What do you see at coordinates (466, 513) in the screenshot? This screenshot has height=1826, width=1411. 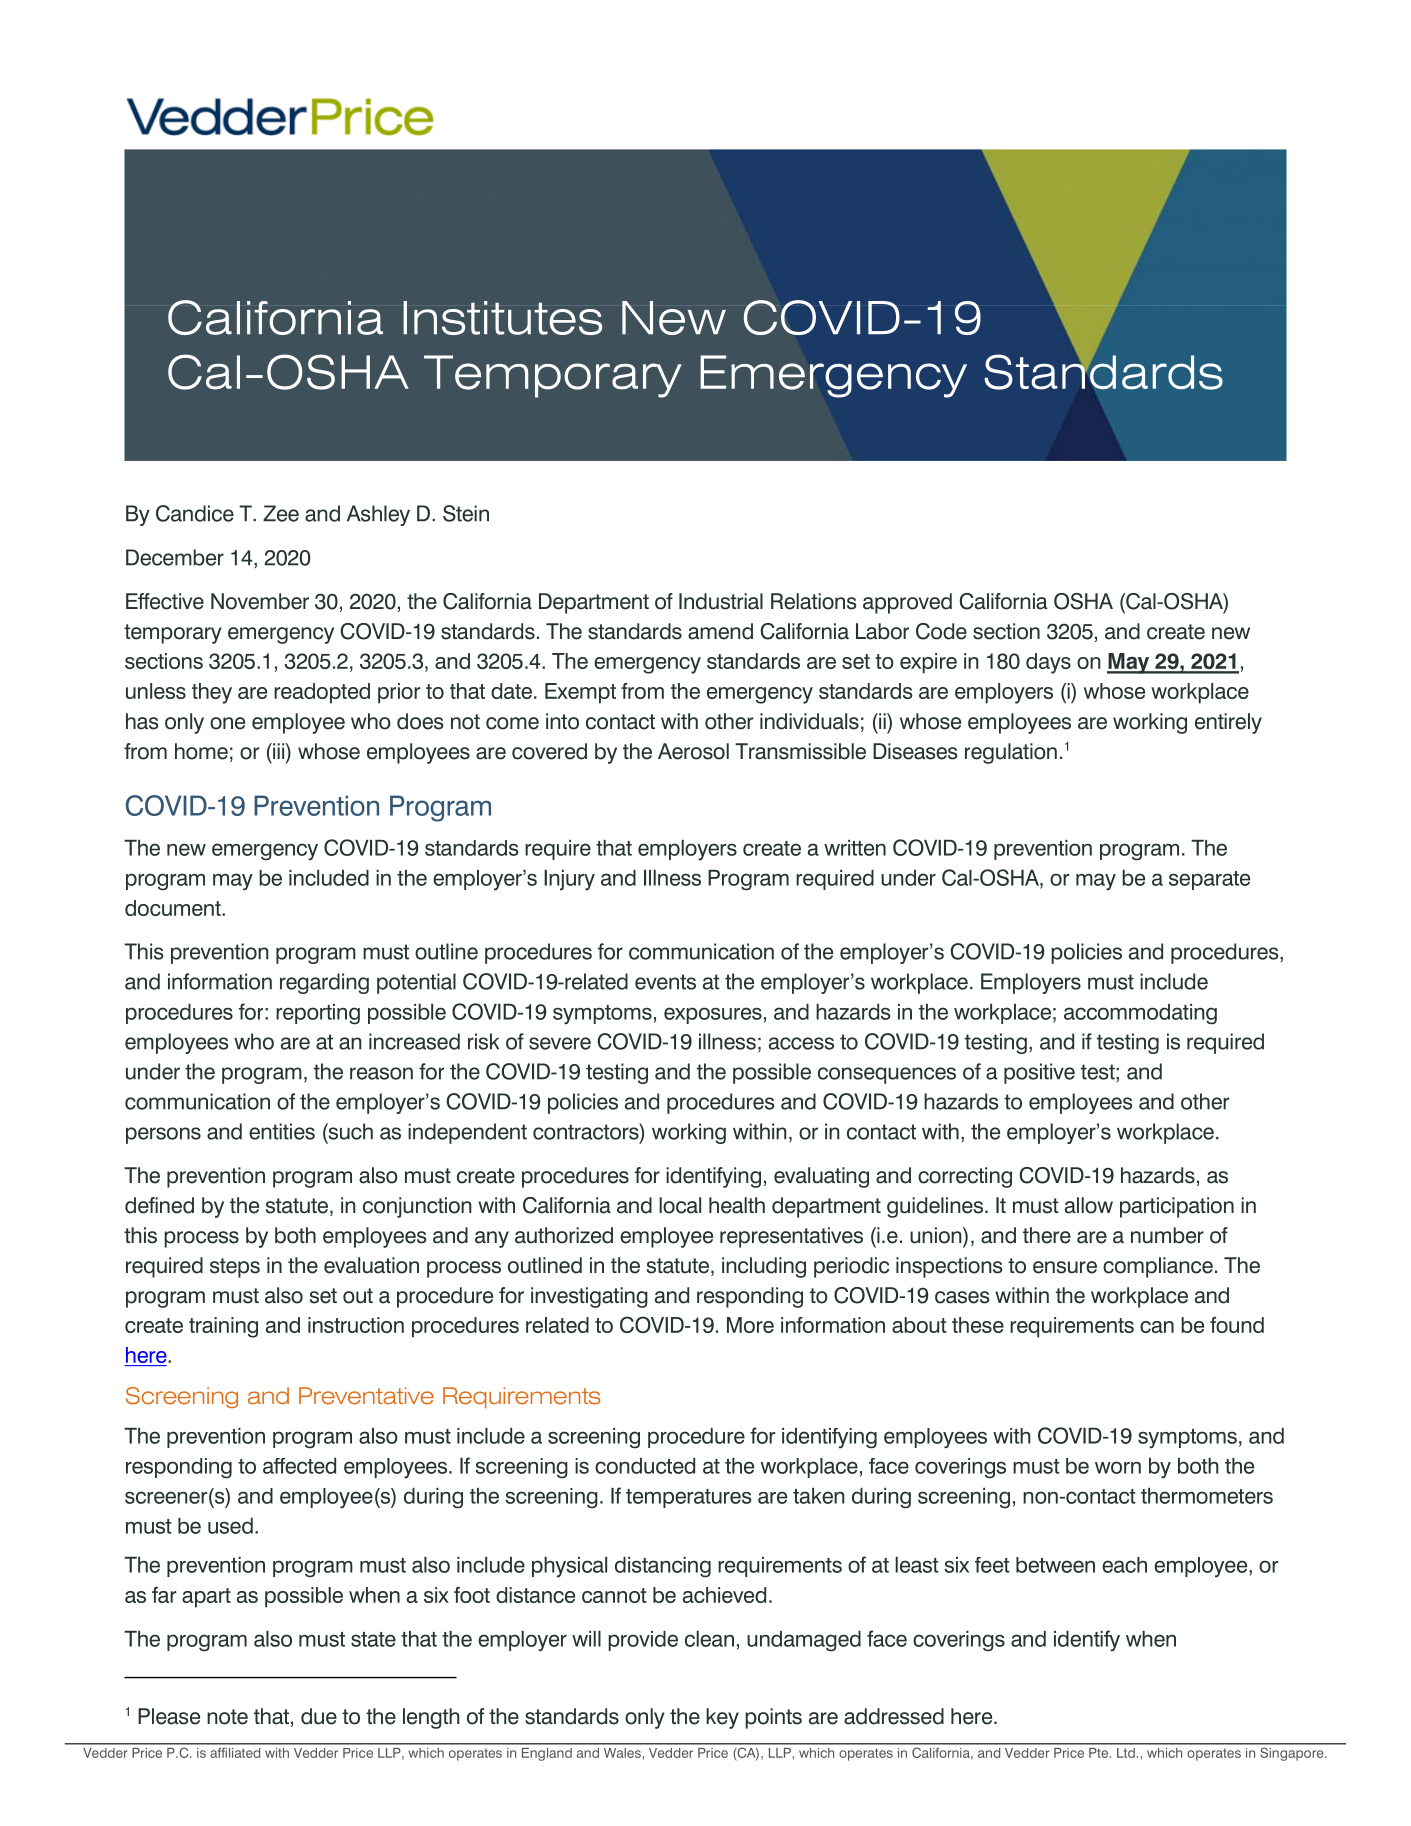 I see `Stein` at bounding box center [466, 513].
